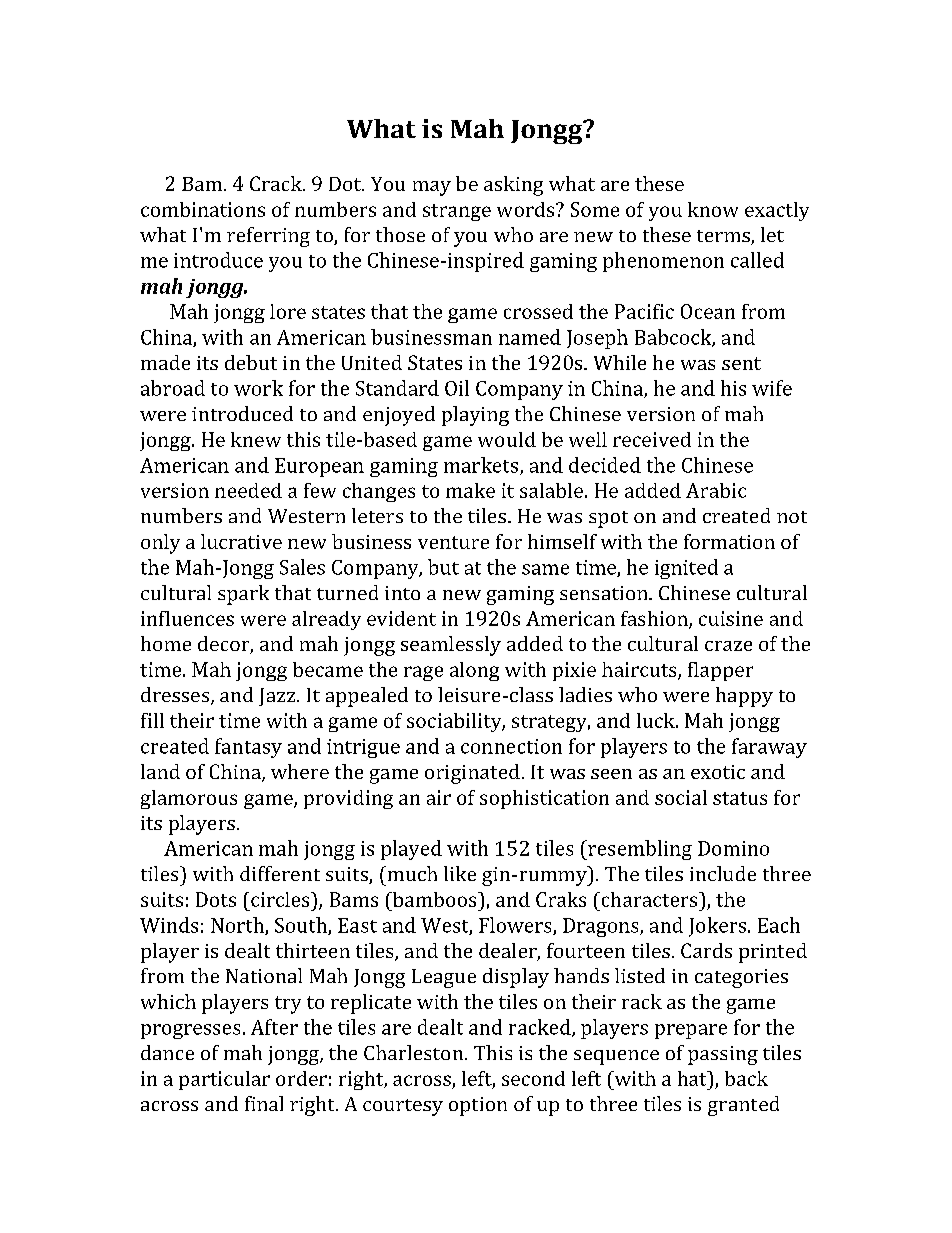 The height and width of the screenshot is (1233, 952). Describe the element at coordinates (203, 209) in the screenshot. I see `combinations` at that location.
